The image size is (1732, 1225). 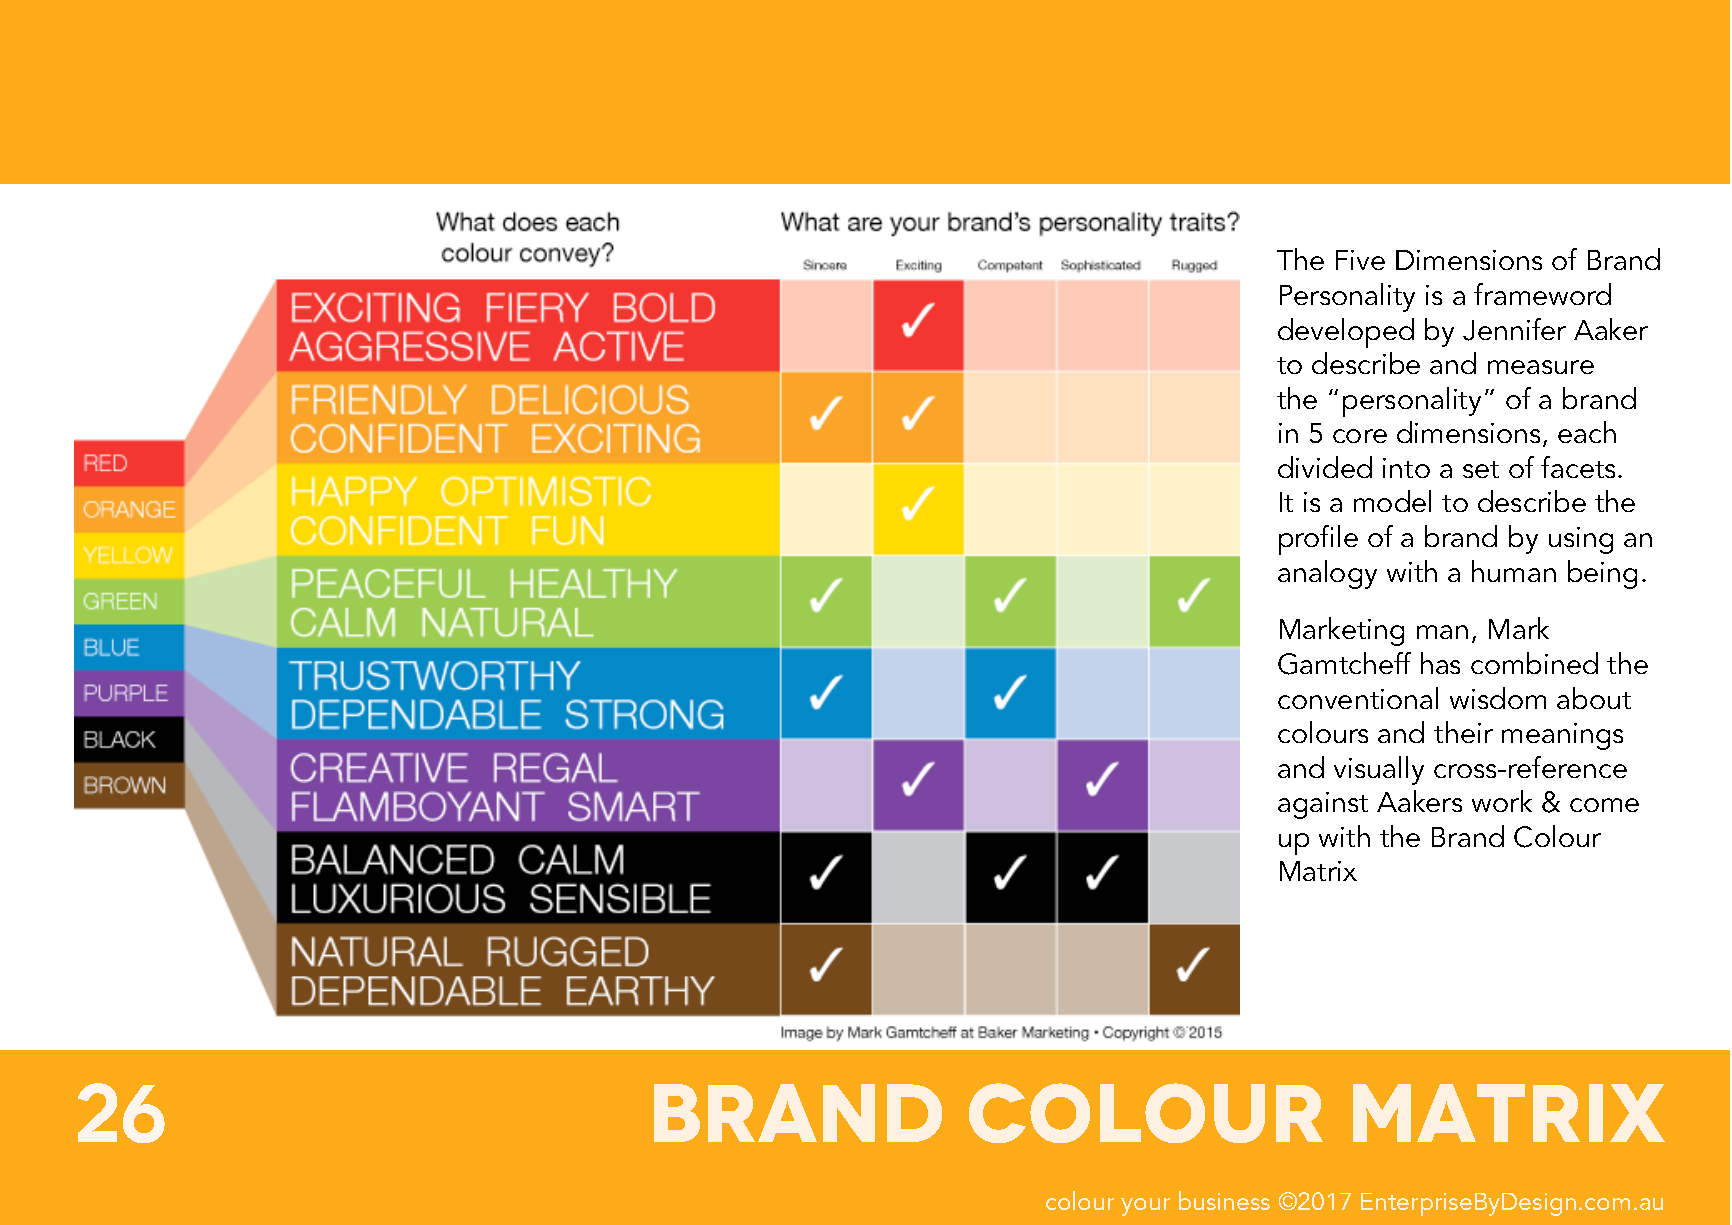 I want to click on into, so click(x=1406, y=468).
